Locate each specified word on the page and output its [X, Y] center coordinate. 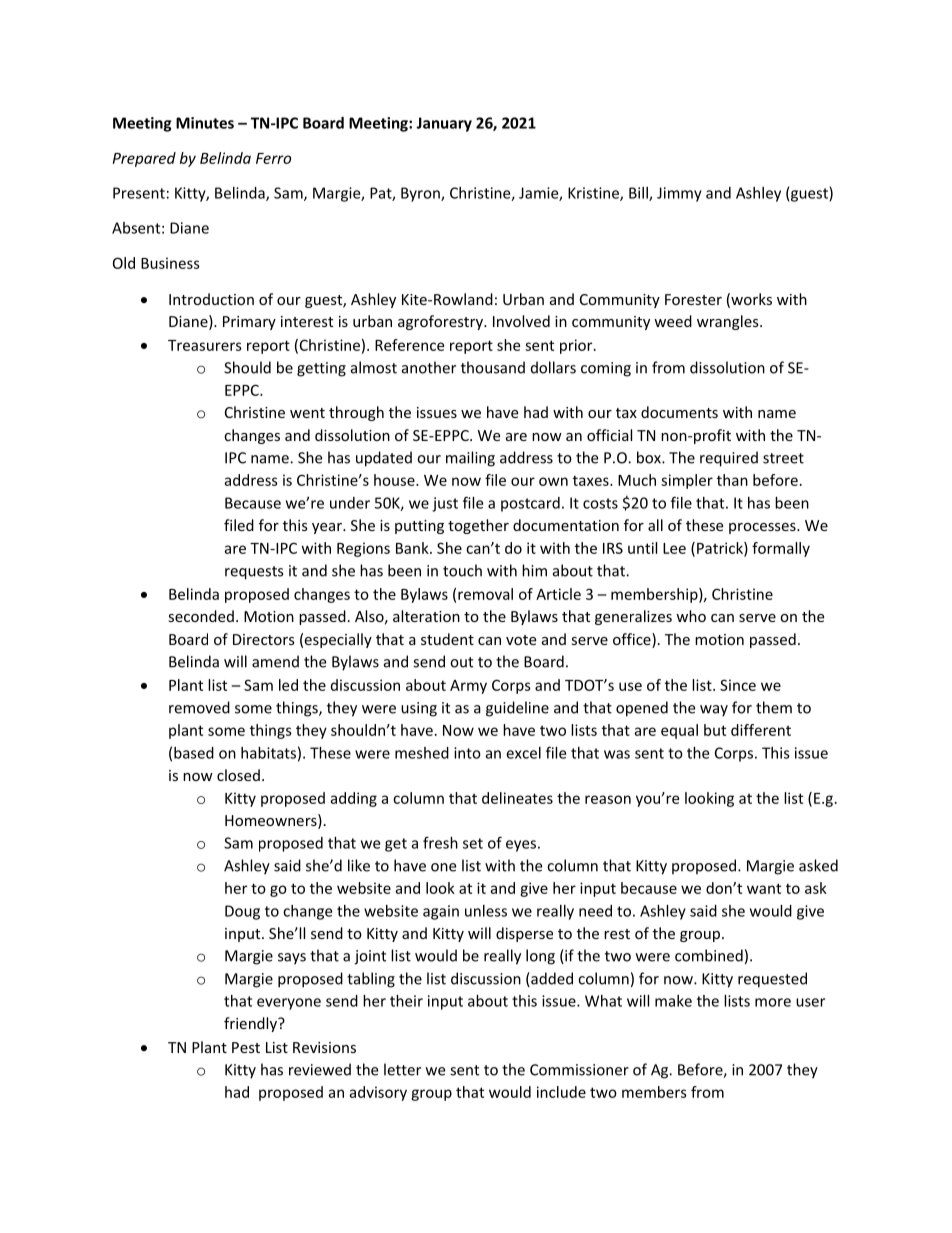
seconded [201, 616]
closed [238, 775]
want [764, 888]
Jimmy [679, 194]
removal [485, 594]
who [691, 616]
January [444, 124]
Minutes [205, 123]
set [473, 843]
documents [679, 412]
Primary [249, 323]
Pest [246, 1047]
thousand [493, 367]
